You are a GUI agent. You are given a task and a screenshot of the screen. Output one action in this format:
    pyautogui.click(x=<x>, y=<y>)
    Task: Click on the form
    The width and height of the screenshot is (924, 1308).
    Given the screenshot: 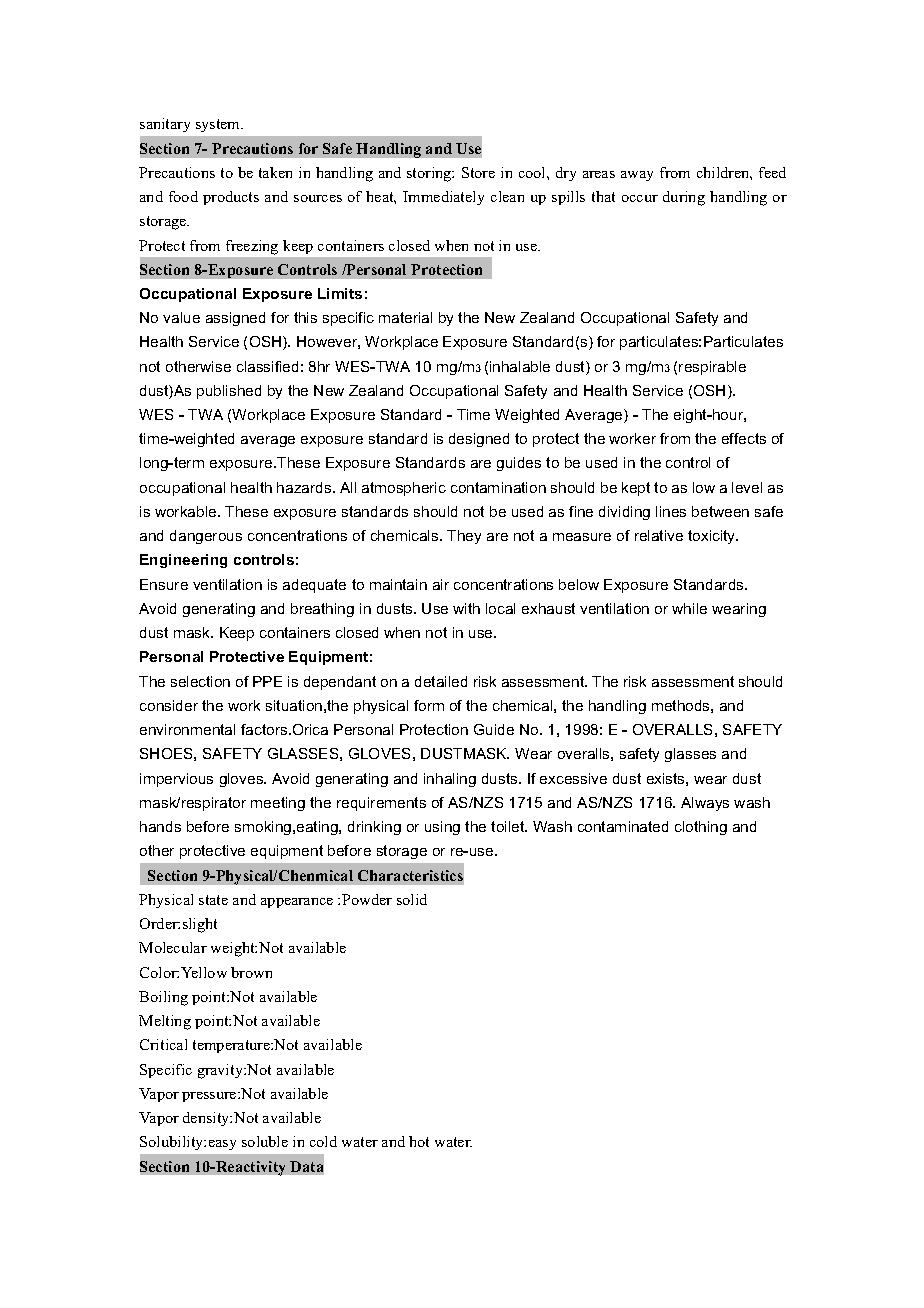 What is the action you would take?
    pyautogui.click(x=429, y=705)
